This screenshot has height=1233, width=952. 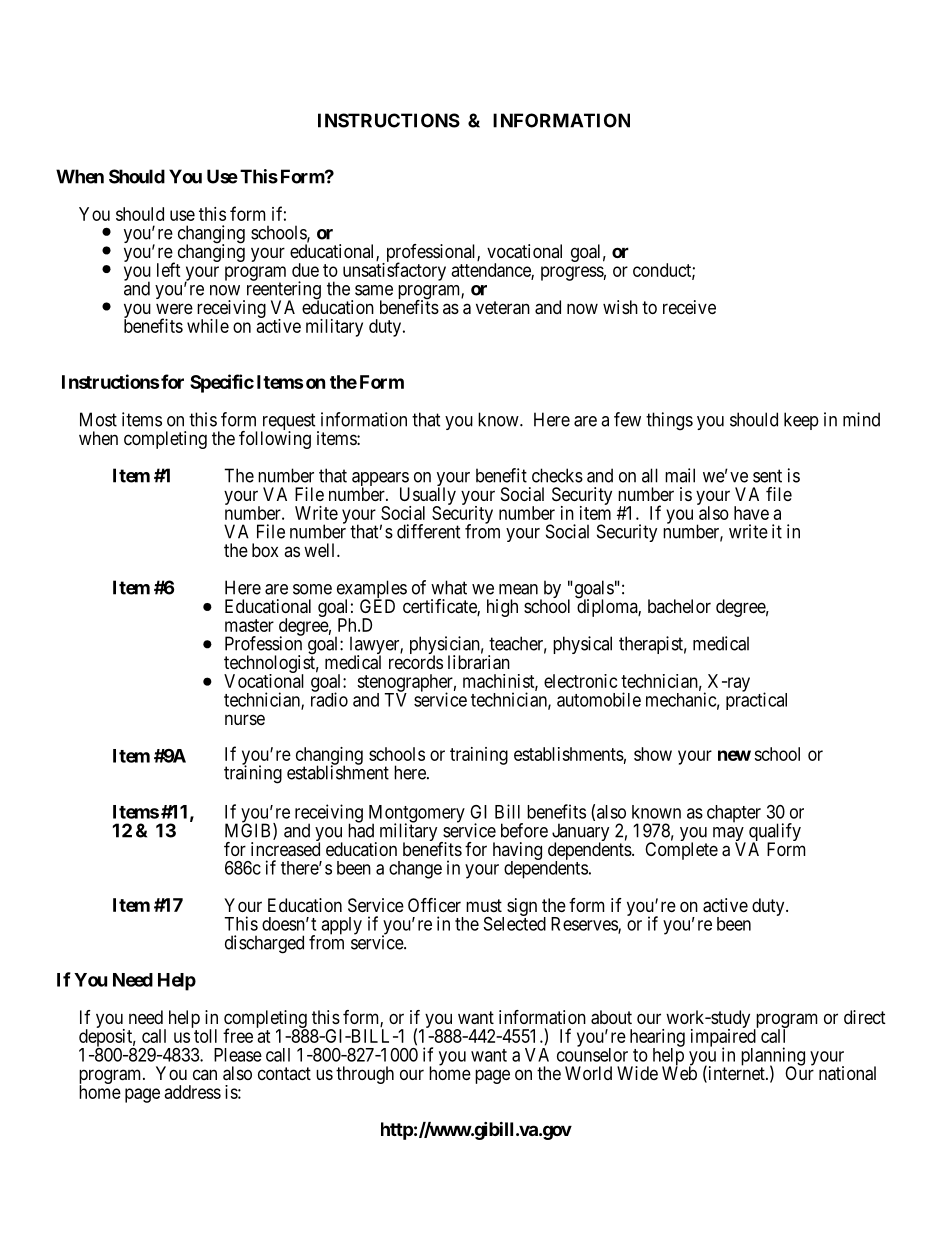 What do you see at coordinates (689, 307) in the screenshot?
I see `receive` at bounding box center [689, 307].
